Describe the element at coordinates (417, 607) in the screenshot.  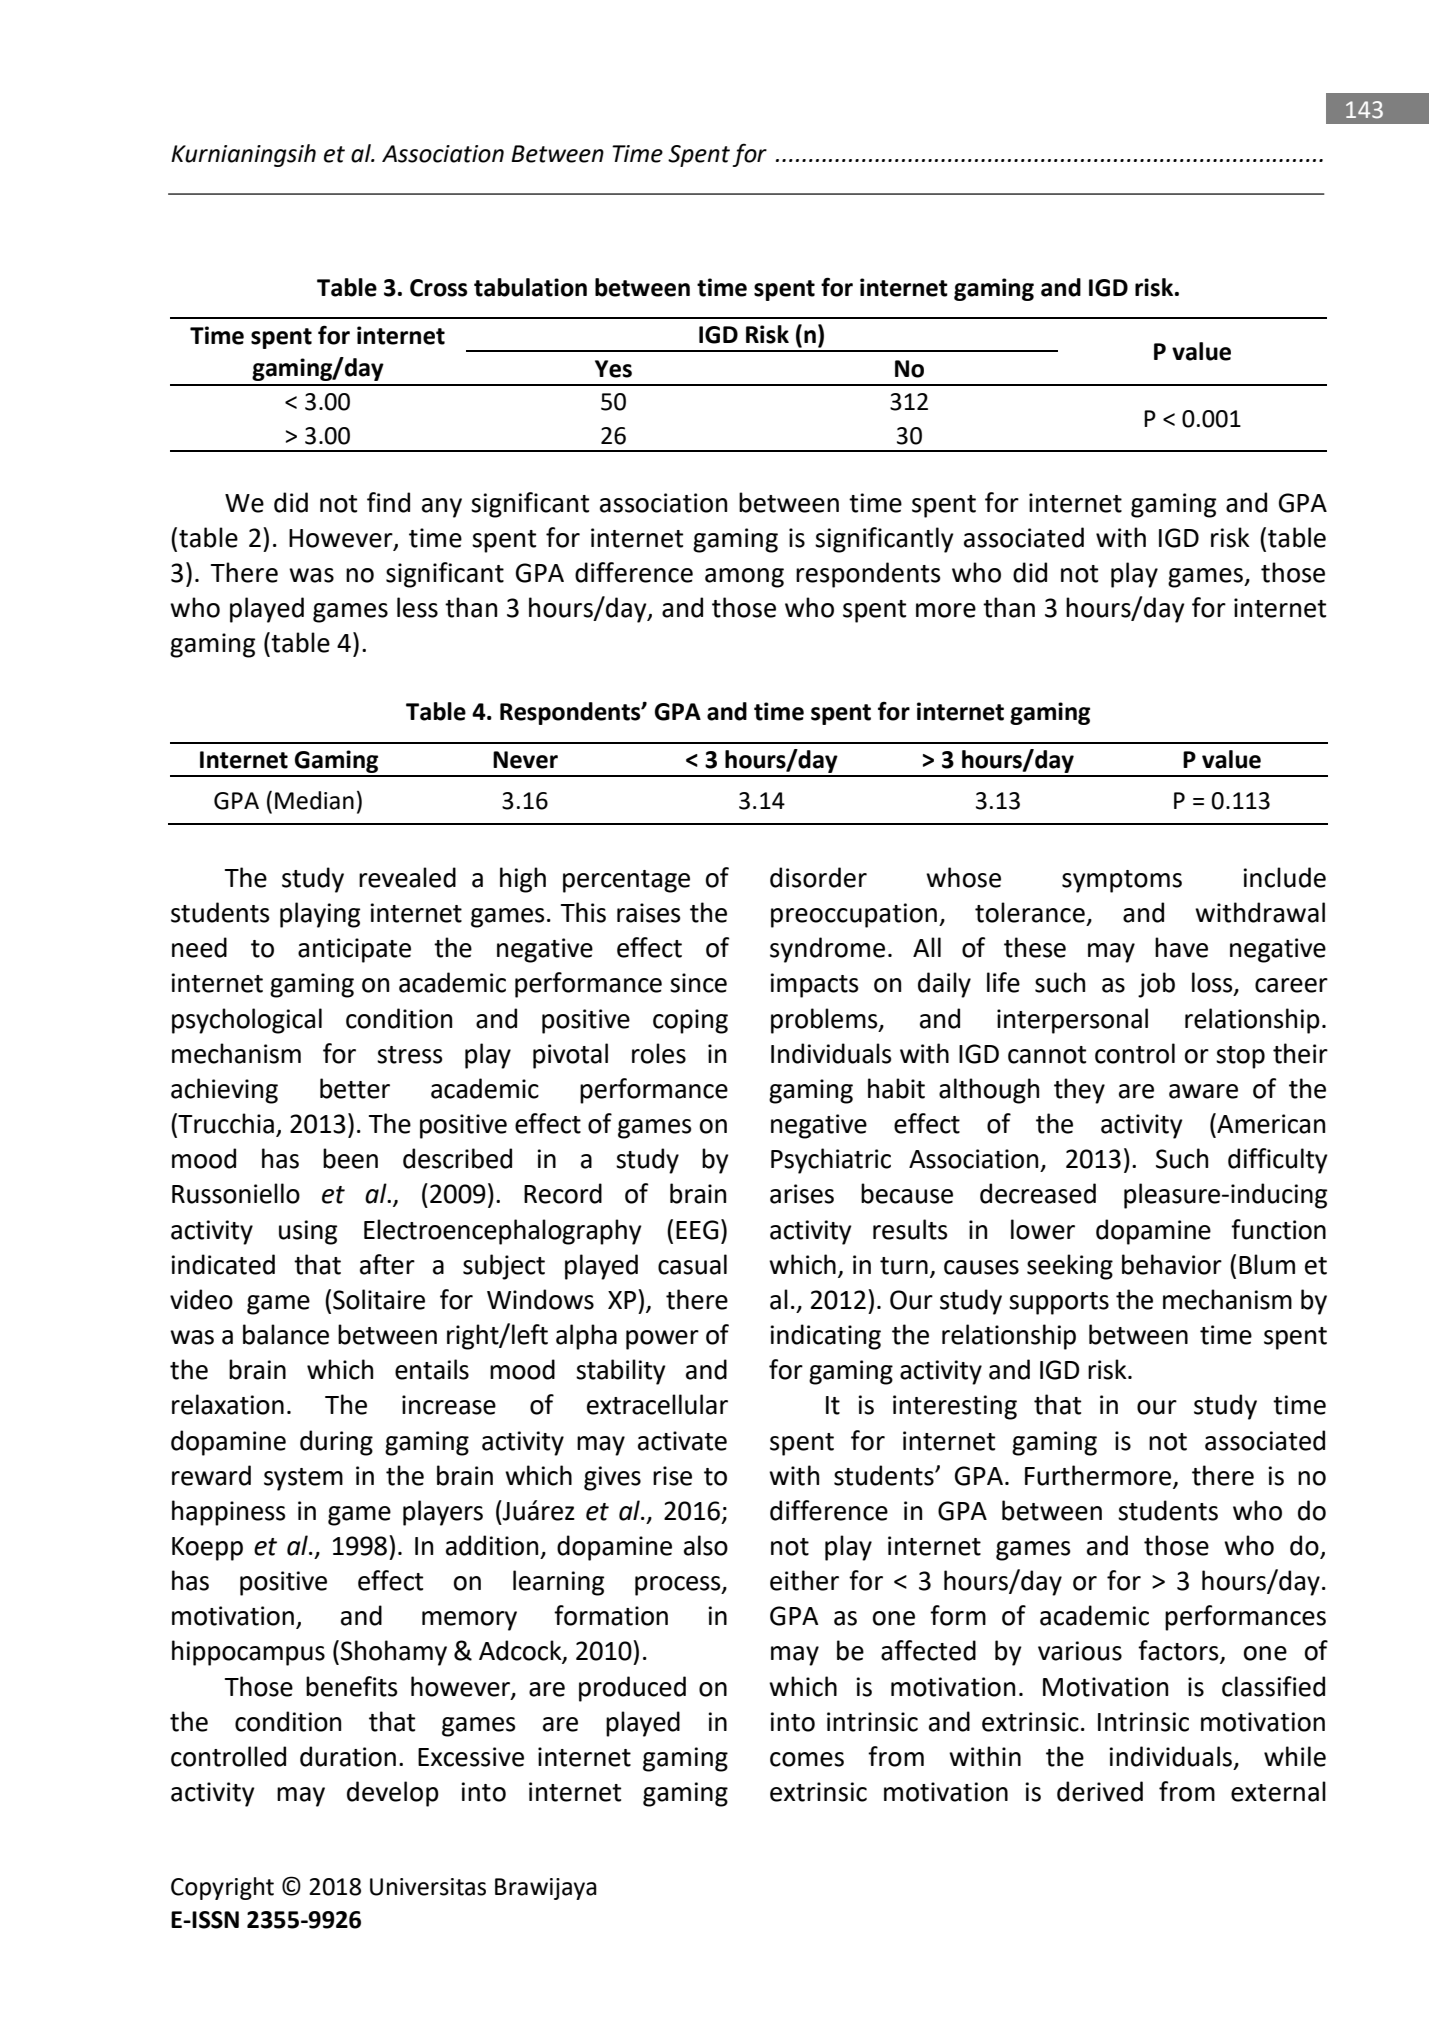
I see `less` at that location.
